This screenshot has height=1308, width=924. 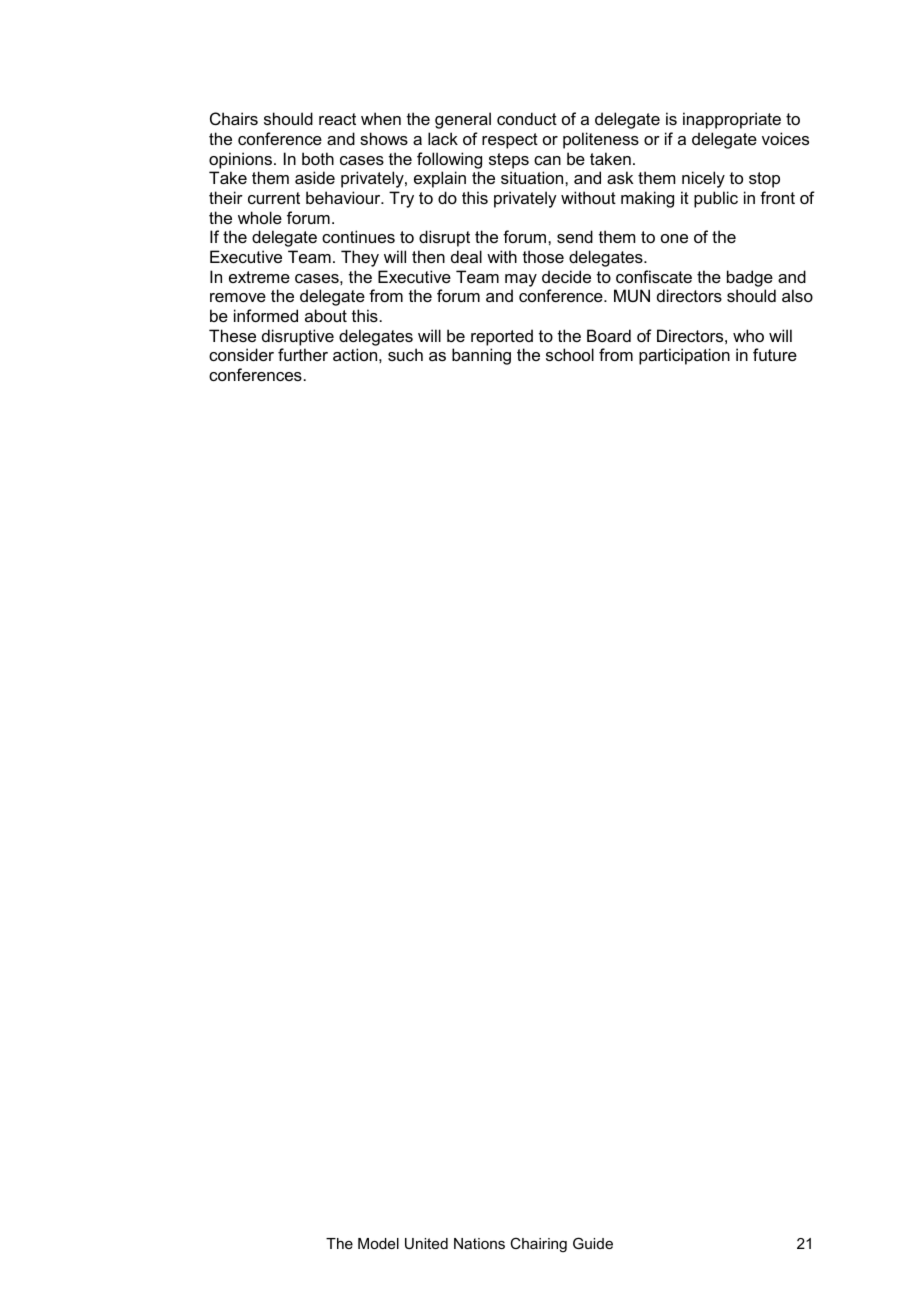 What do you see at coordinates (732, 120) in the screenshot?
I see `inappropriate` at bounding box center [732, 120].
